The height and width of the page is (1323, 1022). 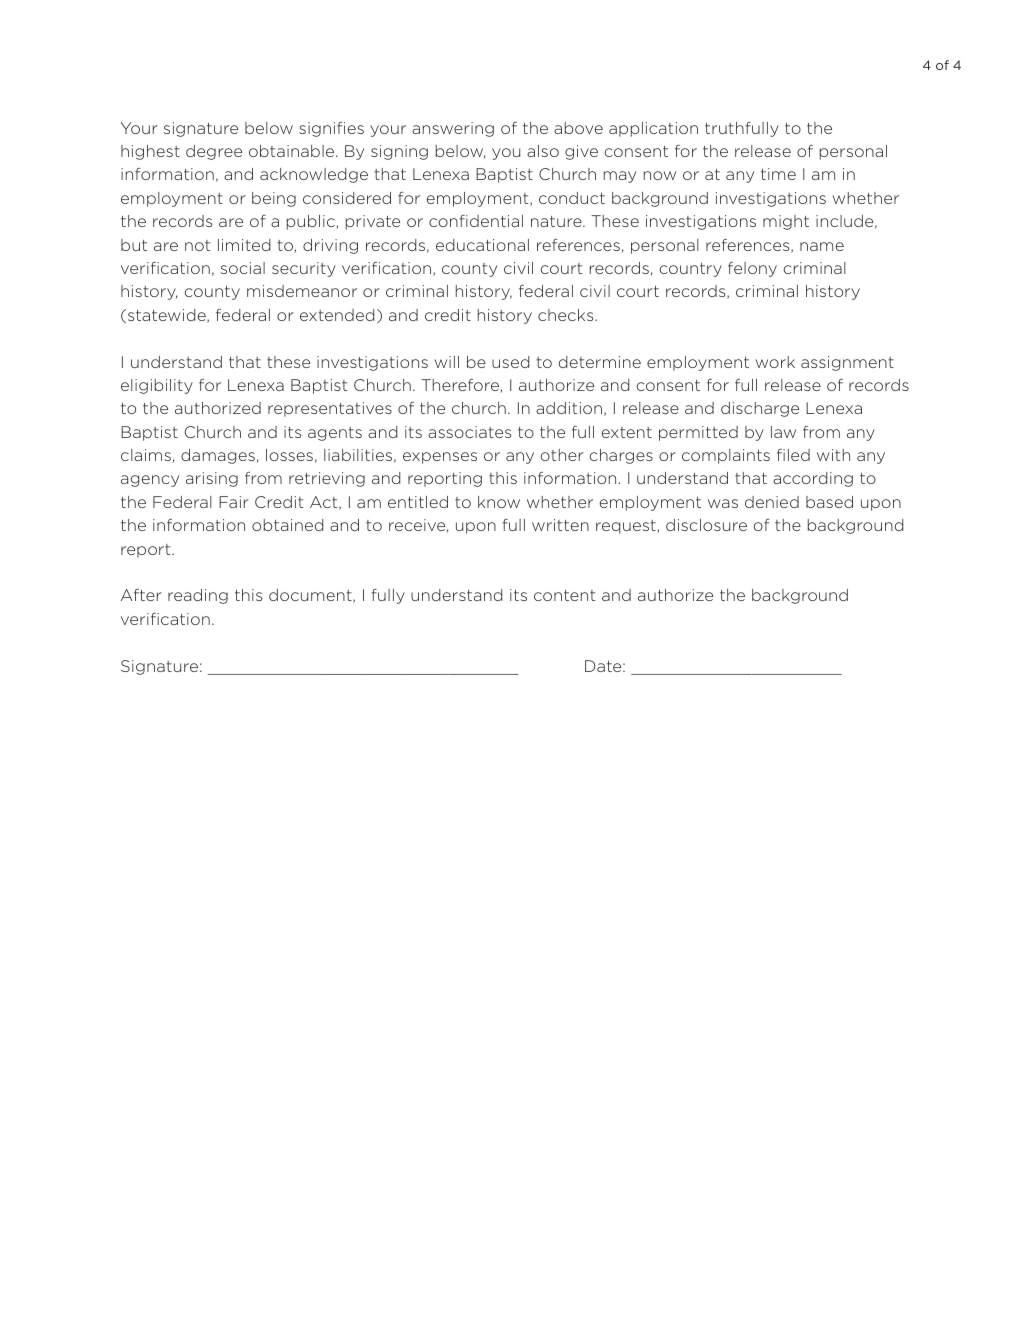 I want to click on eligibility, so click(x=157, y=386).
